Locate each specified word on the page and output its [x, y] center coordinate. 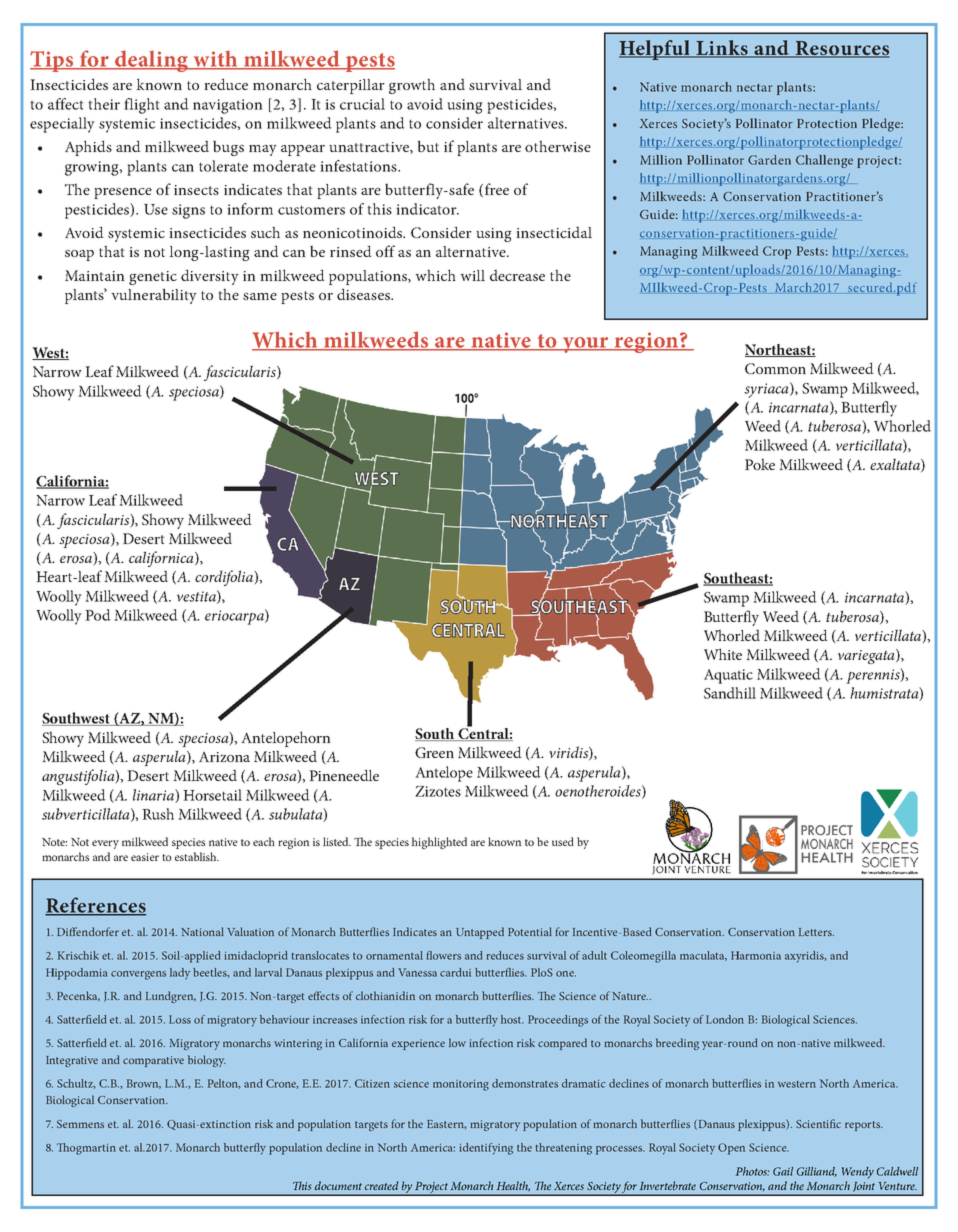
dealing [151, 61]
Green [434, 752]
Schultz [76, 1084]
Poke [760, 464]
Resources [841, 49]
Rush [158, 814]
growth [412, 86]
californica [162, 559]
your [585, 345]
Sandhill [730, 693]
